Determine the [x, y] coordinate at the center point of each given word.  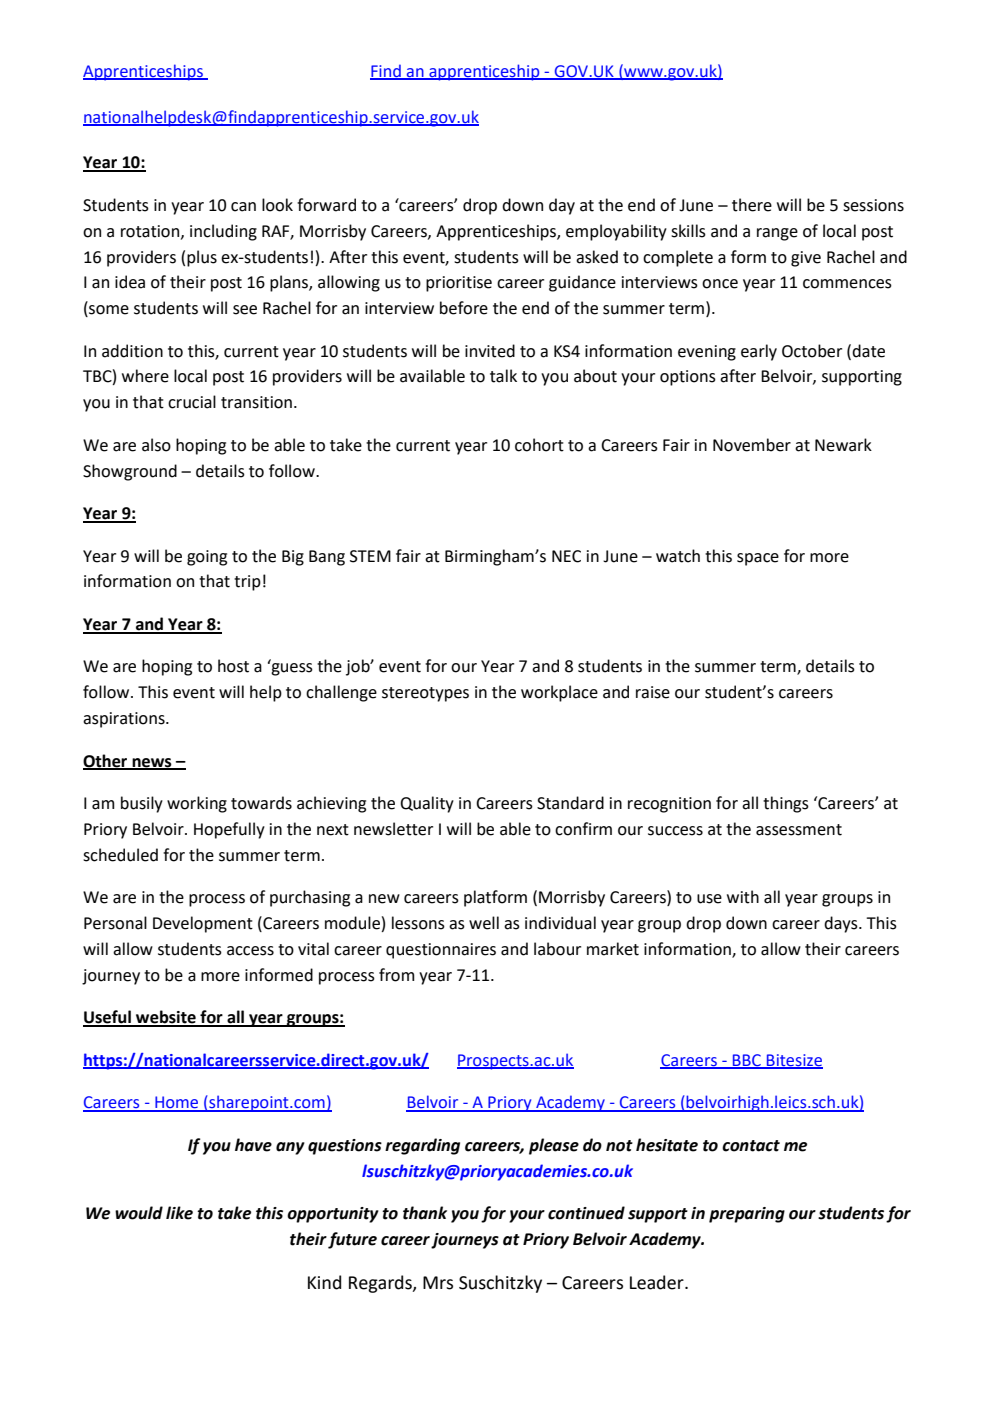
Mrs [438, 1283]
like [179, 1213]
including [223, 232]
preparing [747, 1215]
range [777, 234]
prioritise [459, 284]
